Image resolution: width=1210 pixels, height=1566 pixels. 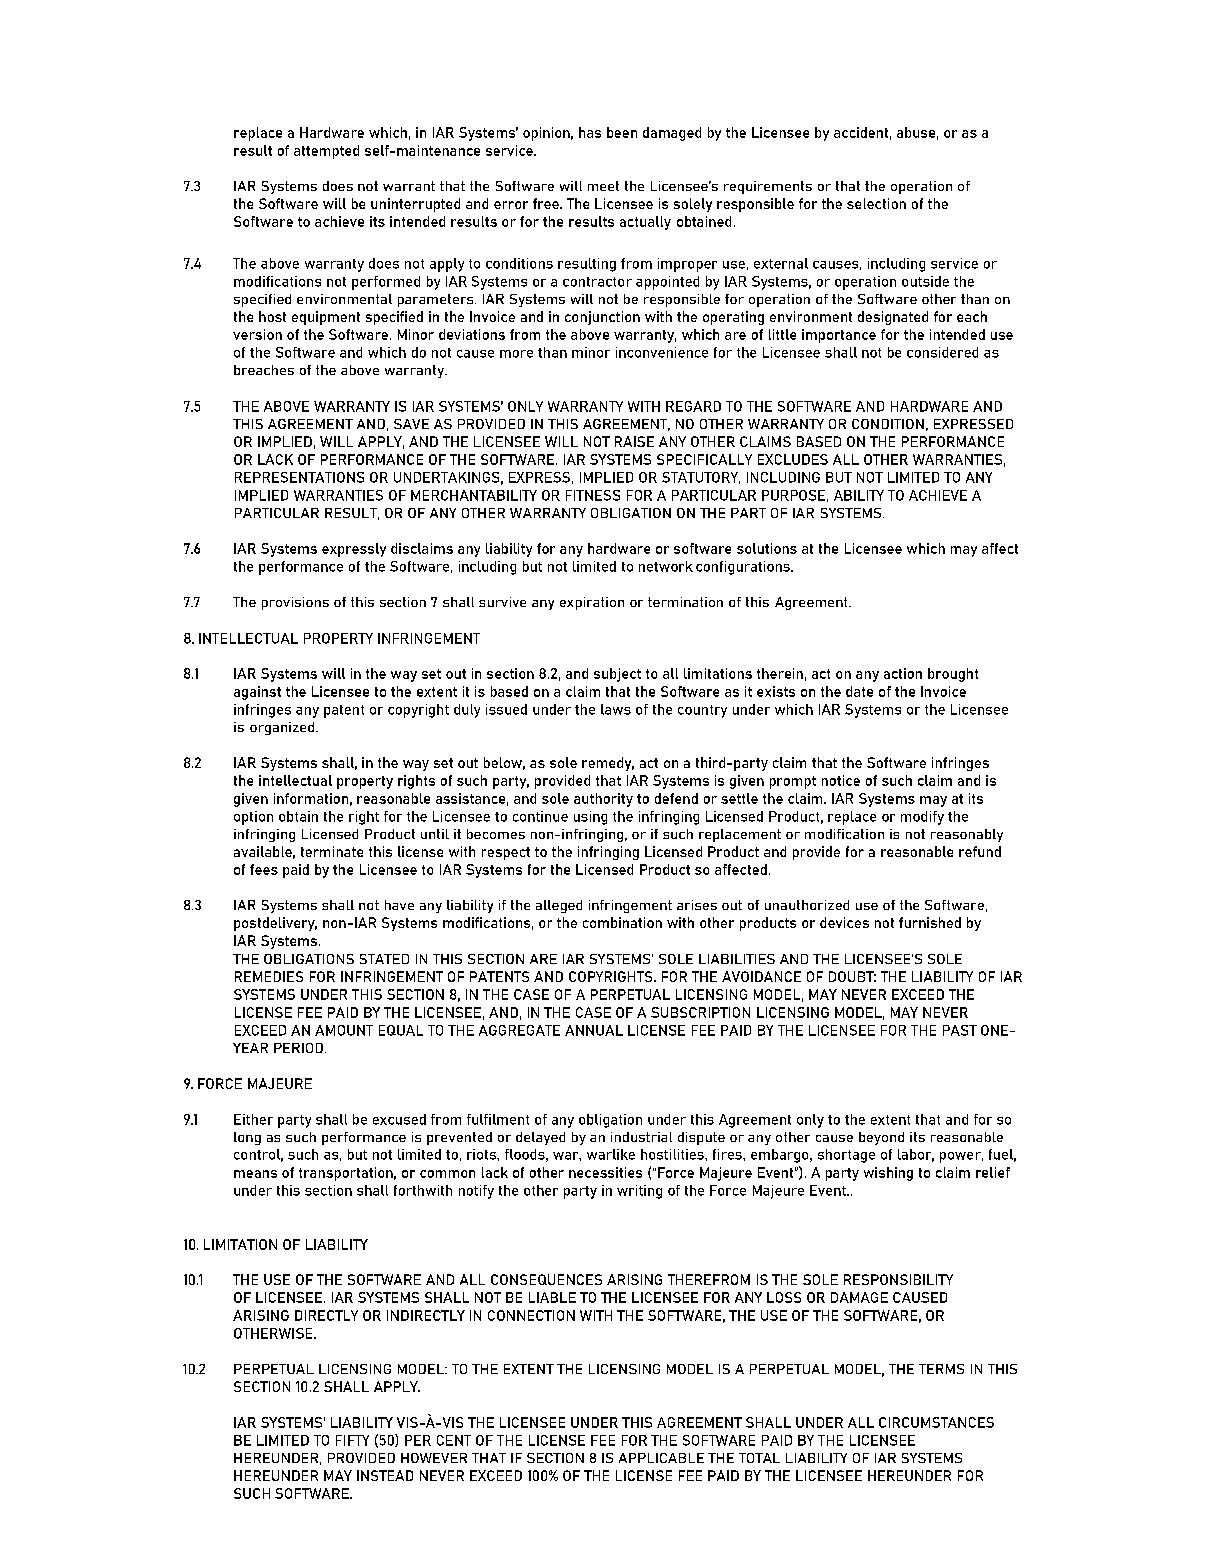 I want to click on attempted, so click(x=326, y=152).
